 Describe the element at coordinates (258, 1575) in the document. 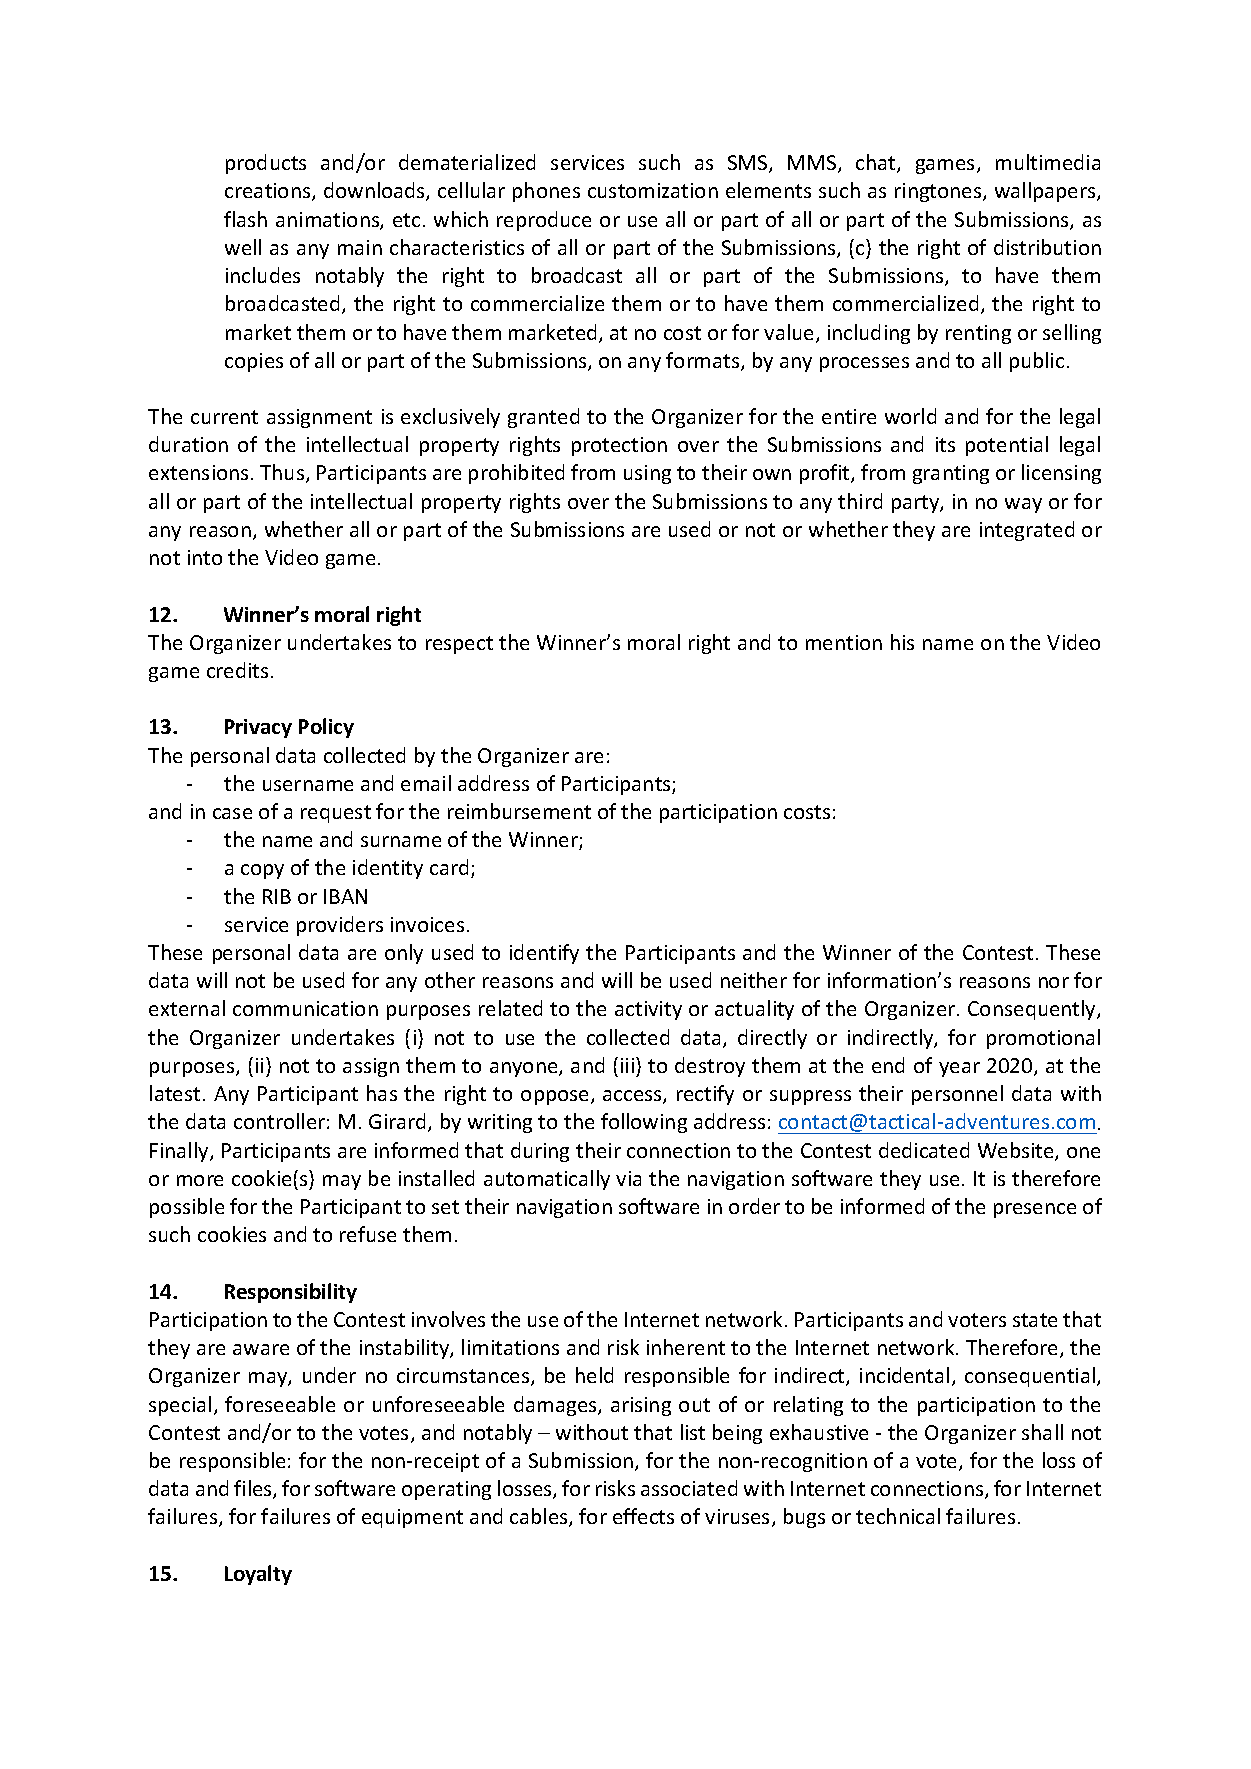

I see `Loyalty` at that location.
